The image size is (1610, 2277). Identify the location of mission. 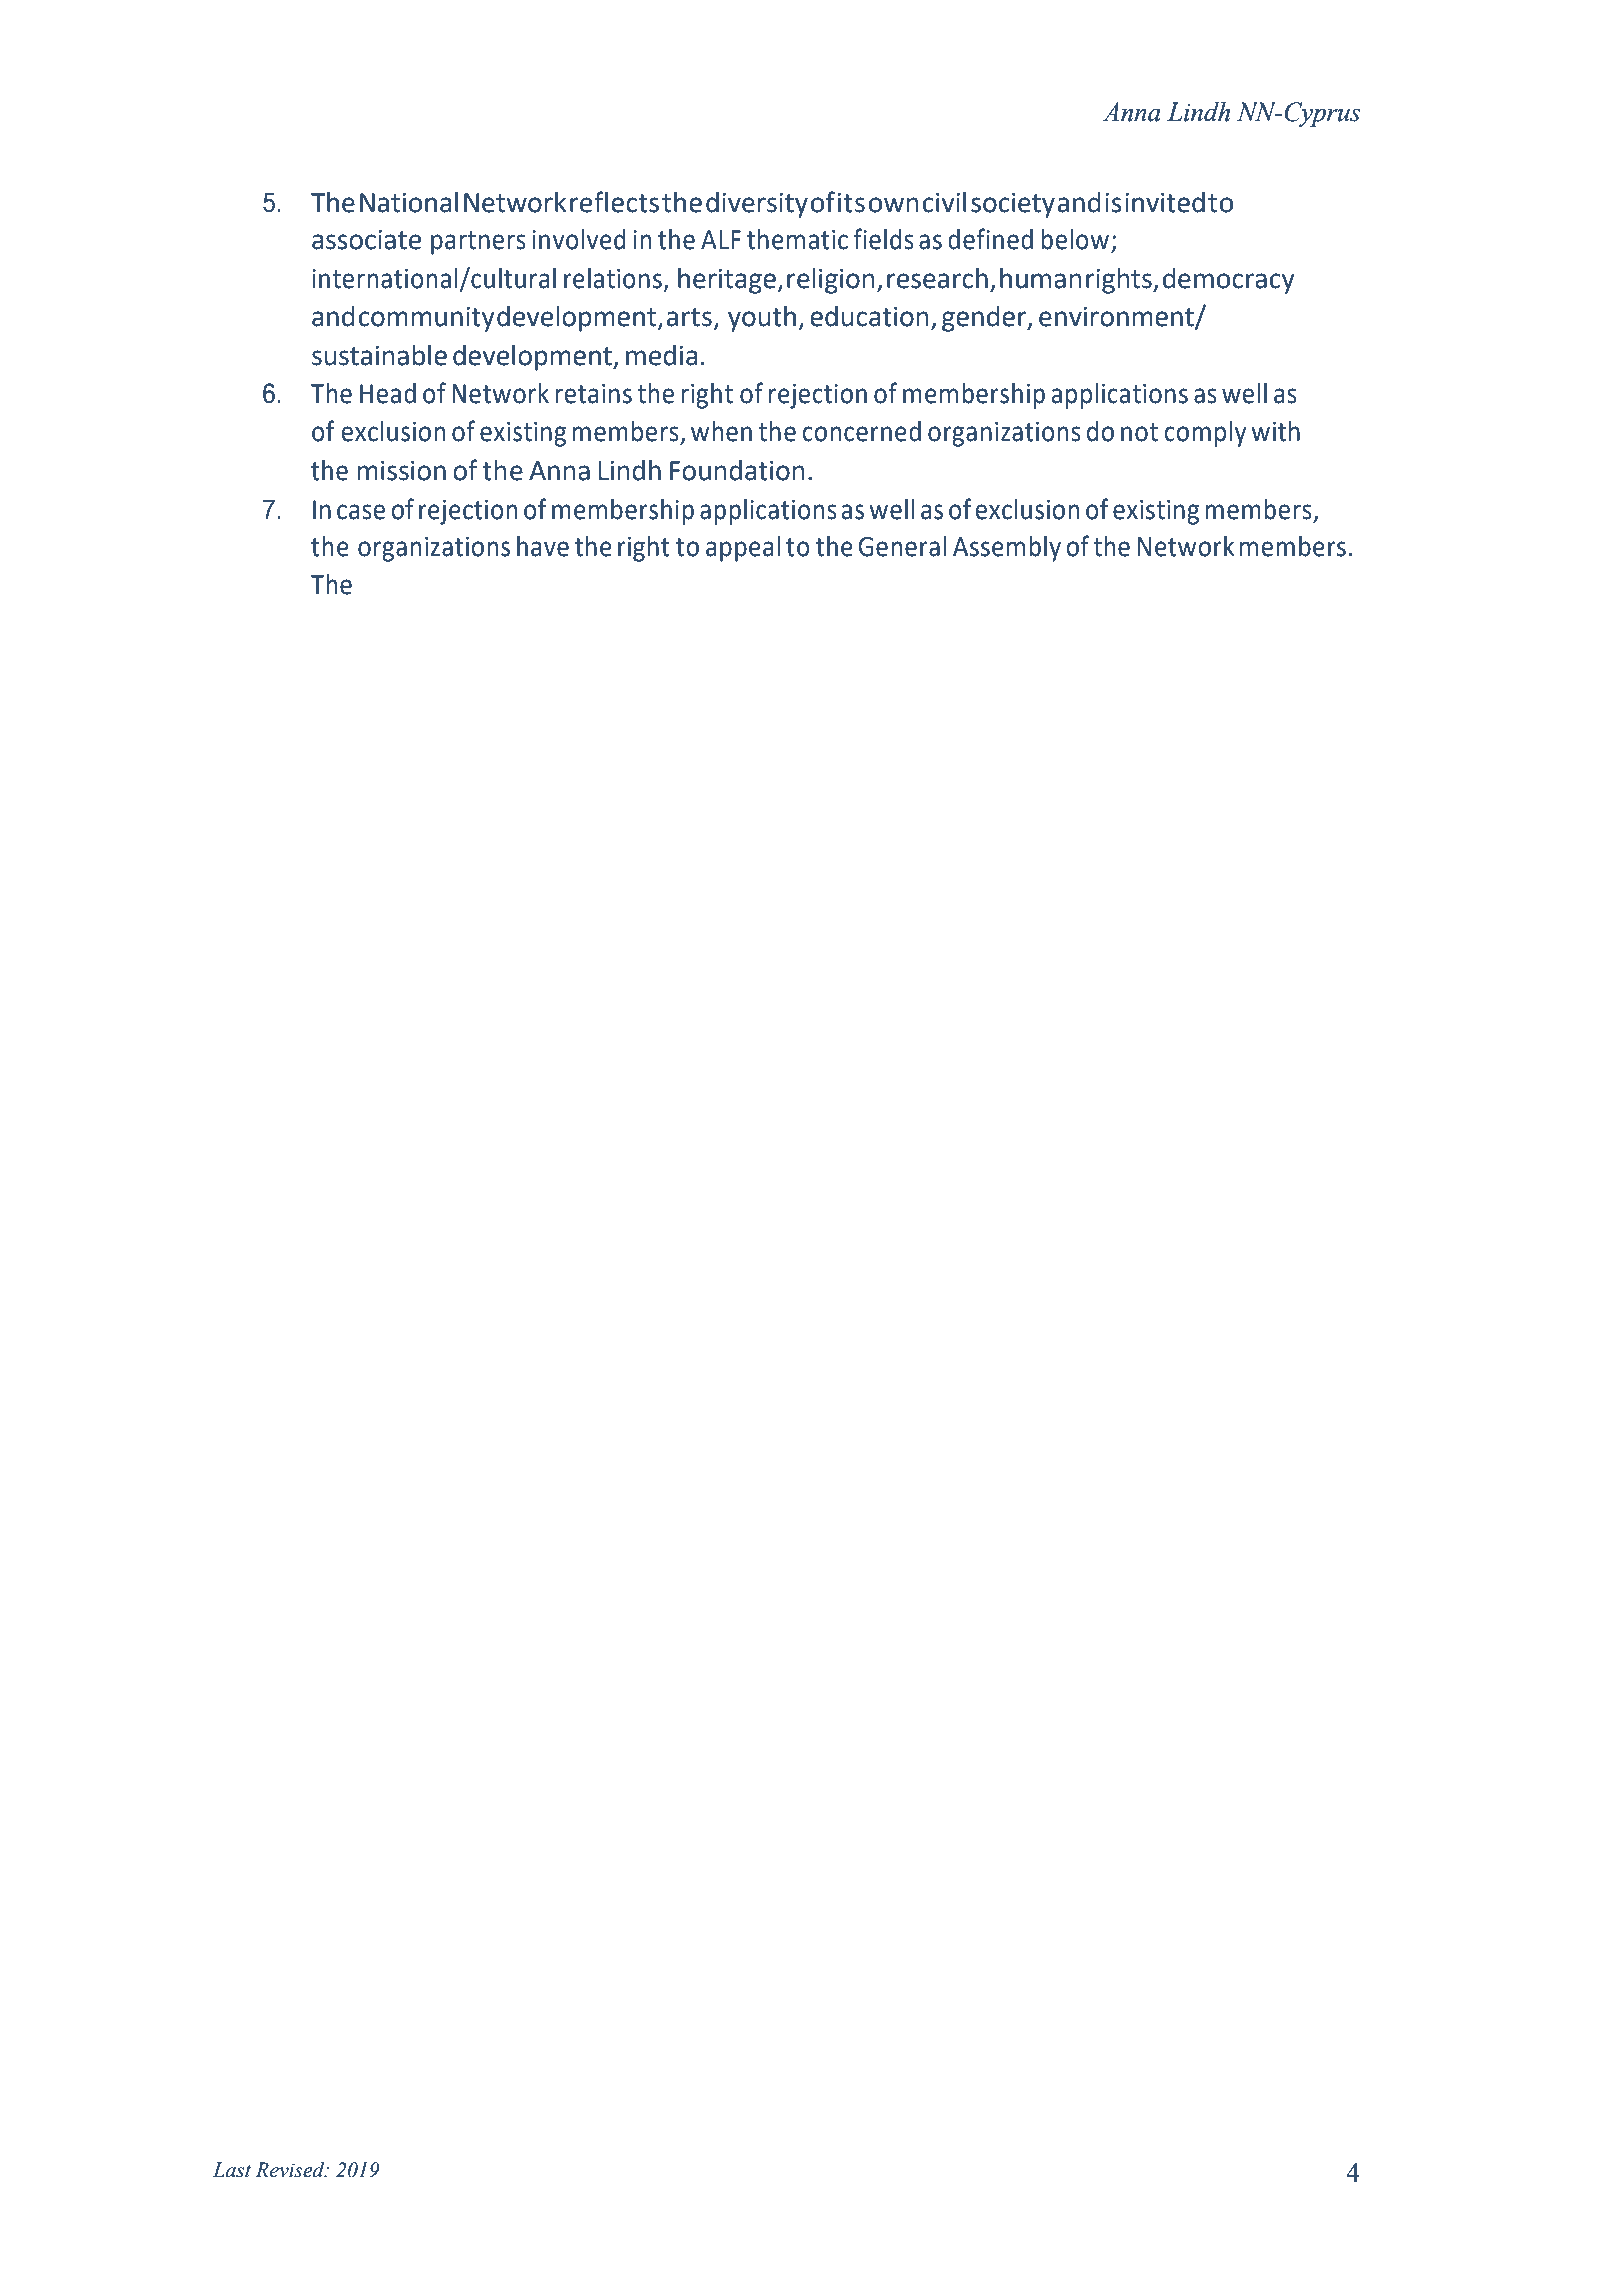
(402, 471).
